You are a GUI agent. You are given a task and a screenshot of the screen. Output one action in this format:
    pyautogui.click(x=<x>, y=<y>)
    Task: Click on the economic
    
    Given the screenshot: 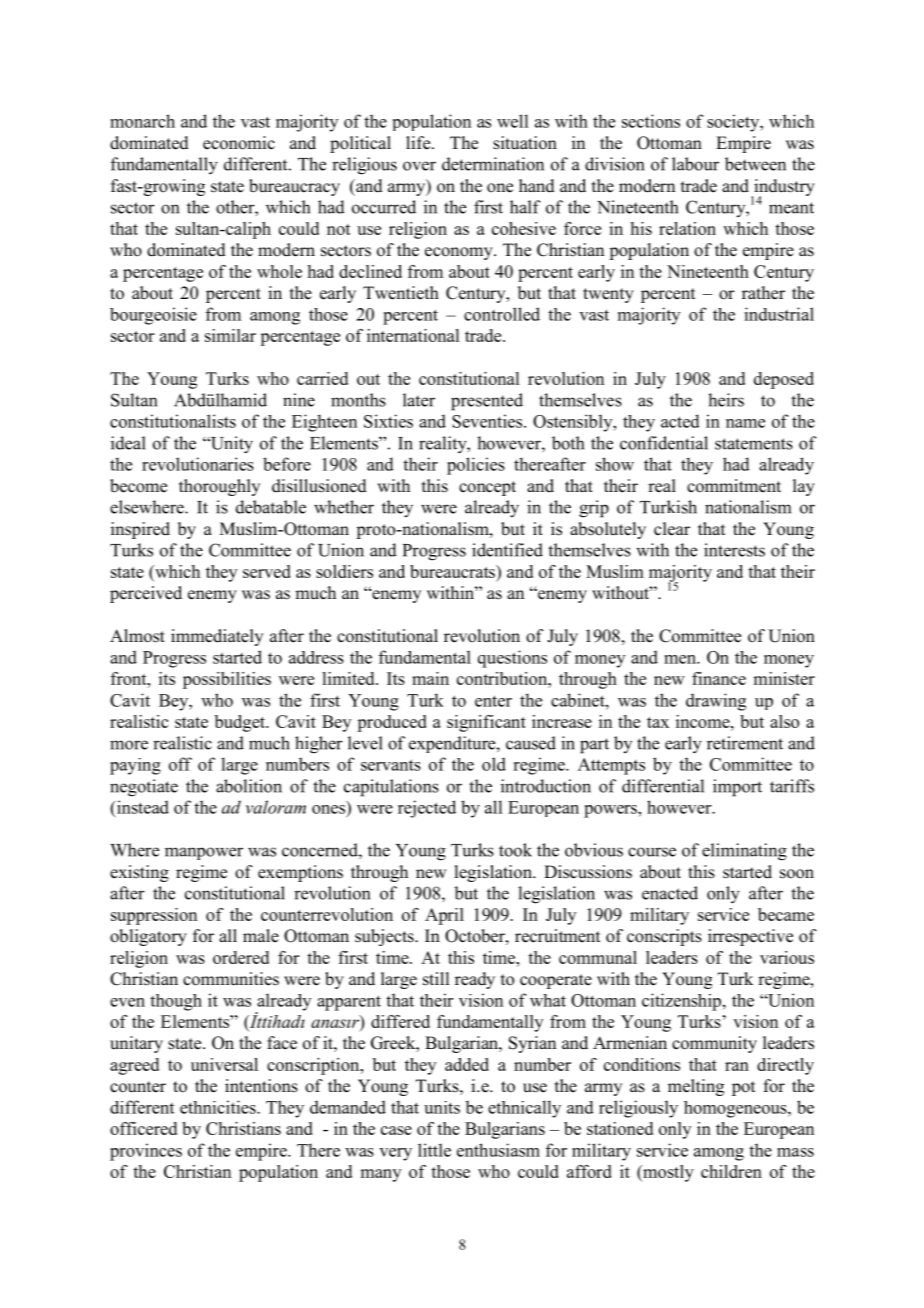 What is the action you would take?
    pyautogui.click(x=239, y=143)
